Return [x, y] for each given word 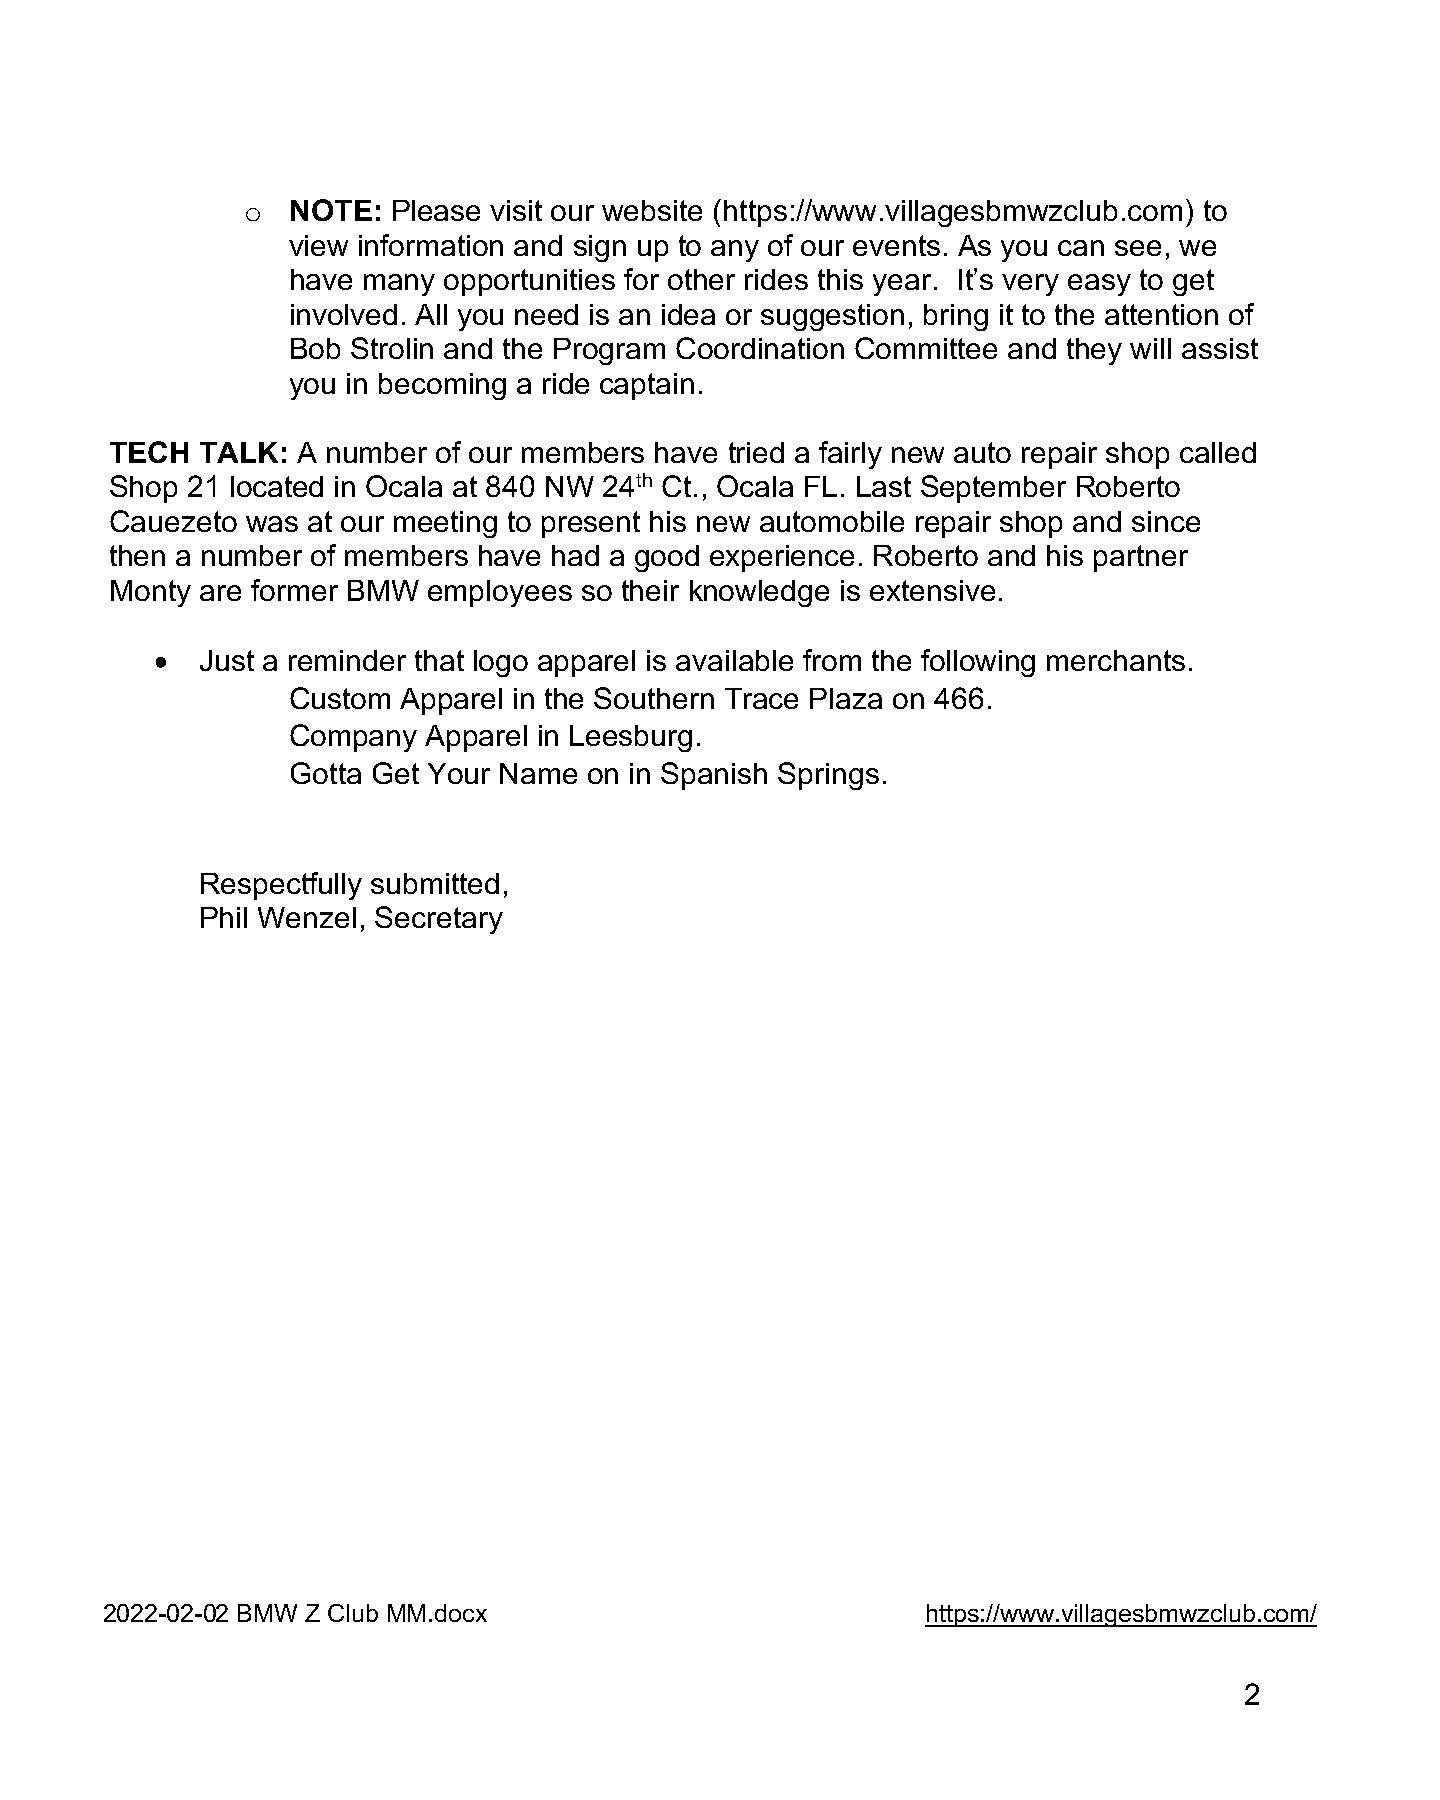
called [1218, 452]
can [1081, 248]
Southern [654, 698]
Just [227, 660]
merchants [1116, 660]
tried [756, 452]
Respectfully [281, 886]
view [318, 245]
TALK [239, 452]
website [652, 210]
